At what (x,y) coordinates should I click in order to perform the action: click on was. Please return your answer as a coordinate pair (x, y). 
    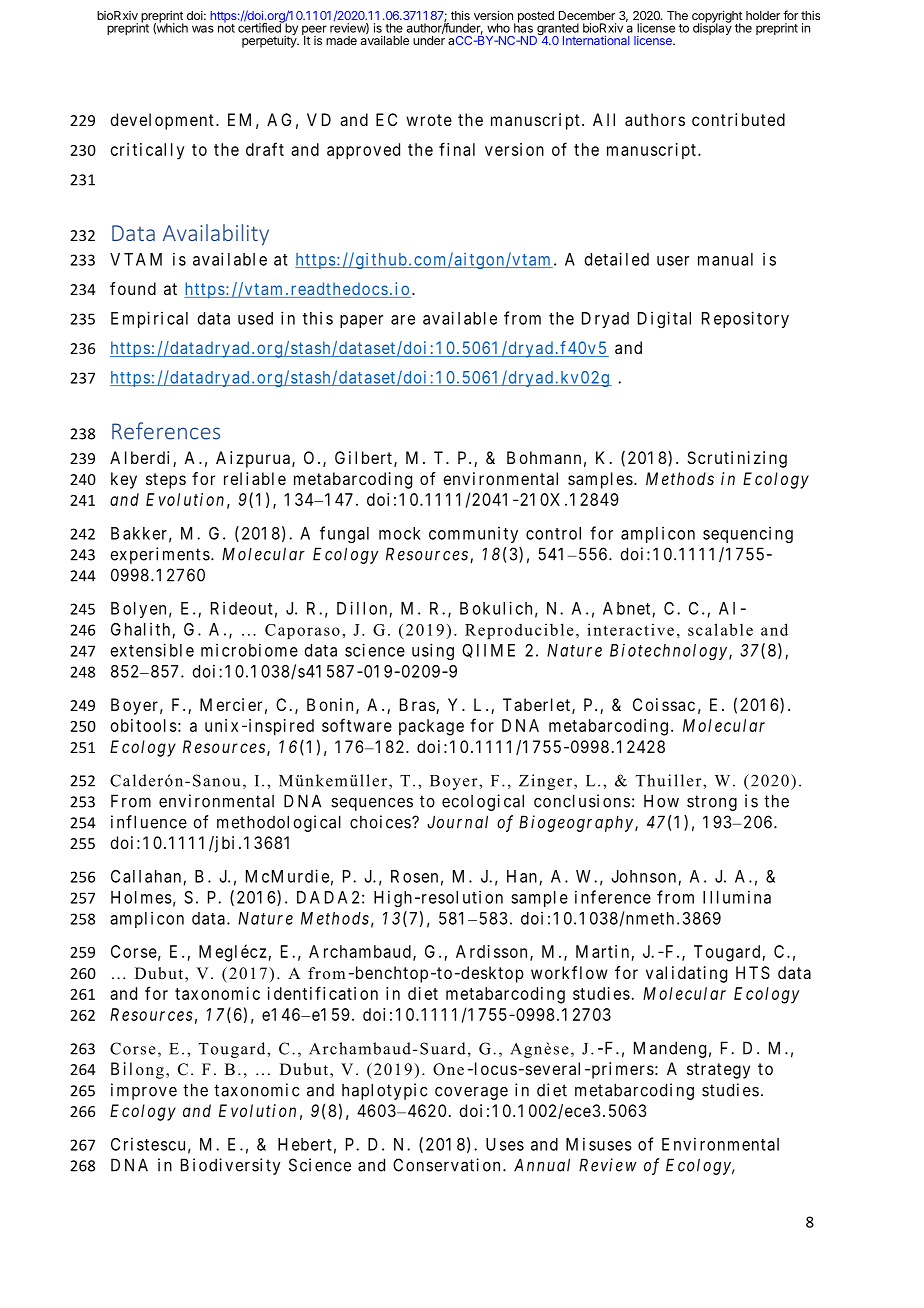
    Looking at the image, I should click on (203, 29).
